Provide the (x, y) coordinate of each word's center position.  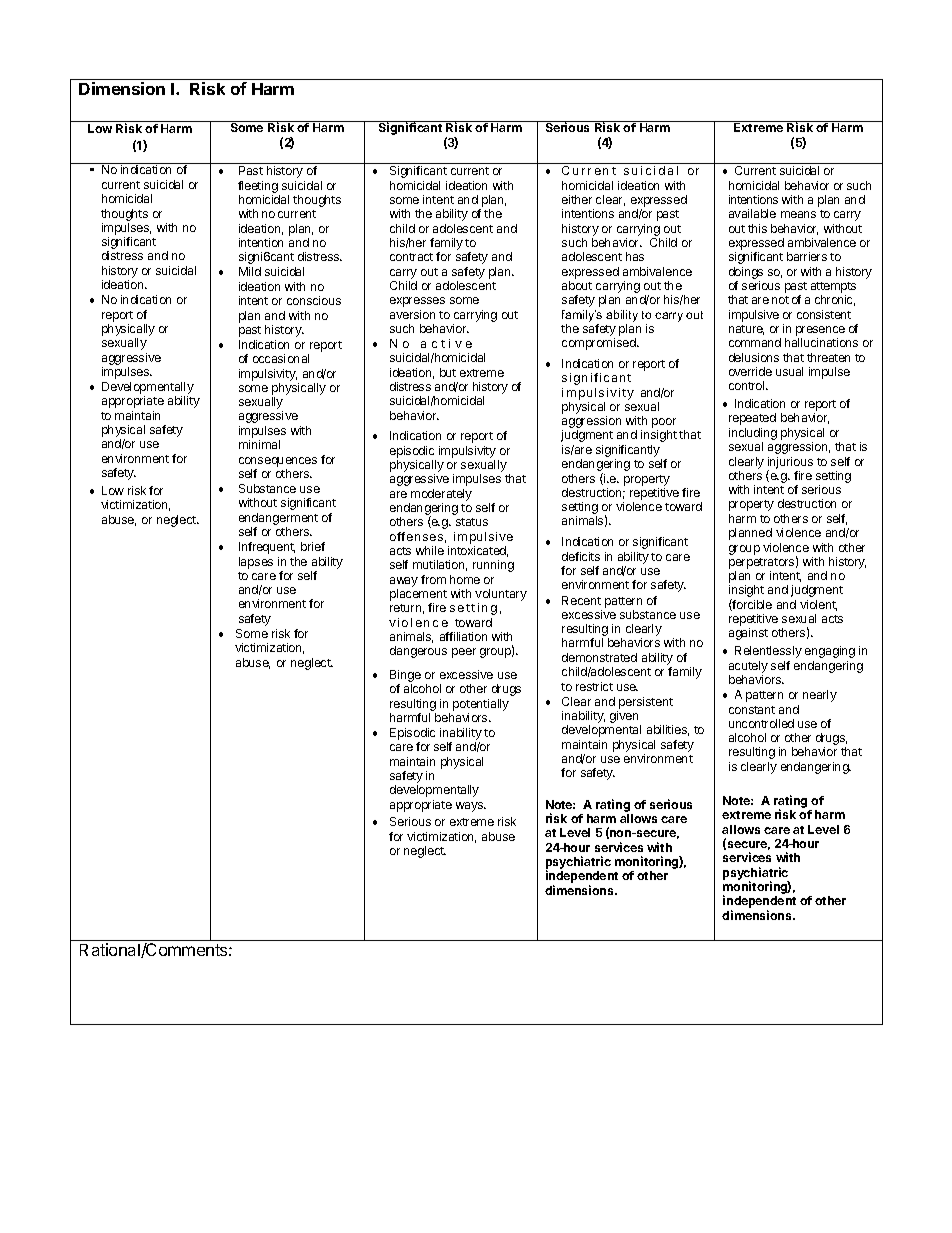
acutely (748, 667)
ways (471, 807)
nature (746, 330)
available (752, 213)
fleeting (258, 187)
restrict (594, 686)
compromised (600, 344)
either (577, 199)
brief (313, 546)
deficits (581, 556)
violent (818, 605)
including (753, 434)
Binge (405, 677)
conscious (314, 300)
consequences (278, 462)
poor (664, 424)
